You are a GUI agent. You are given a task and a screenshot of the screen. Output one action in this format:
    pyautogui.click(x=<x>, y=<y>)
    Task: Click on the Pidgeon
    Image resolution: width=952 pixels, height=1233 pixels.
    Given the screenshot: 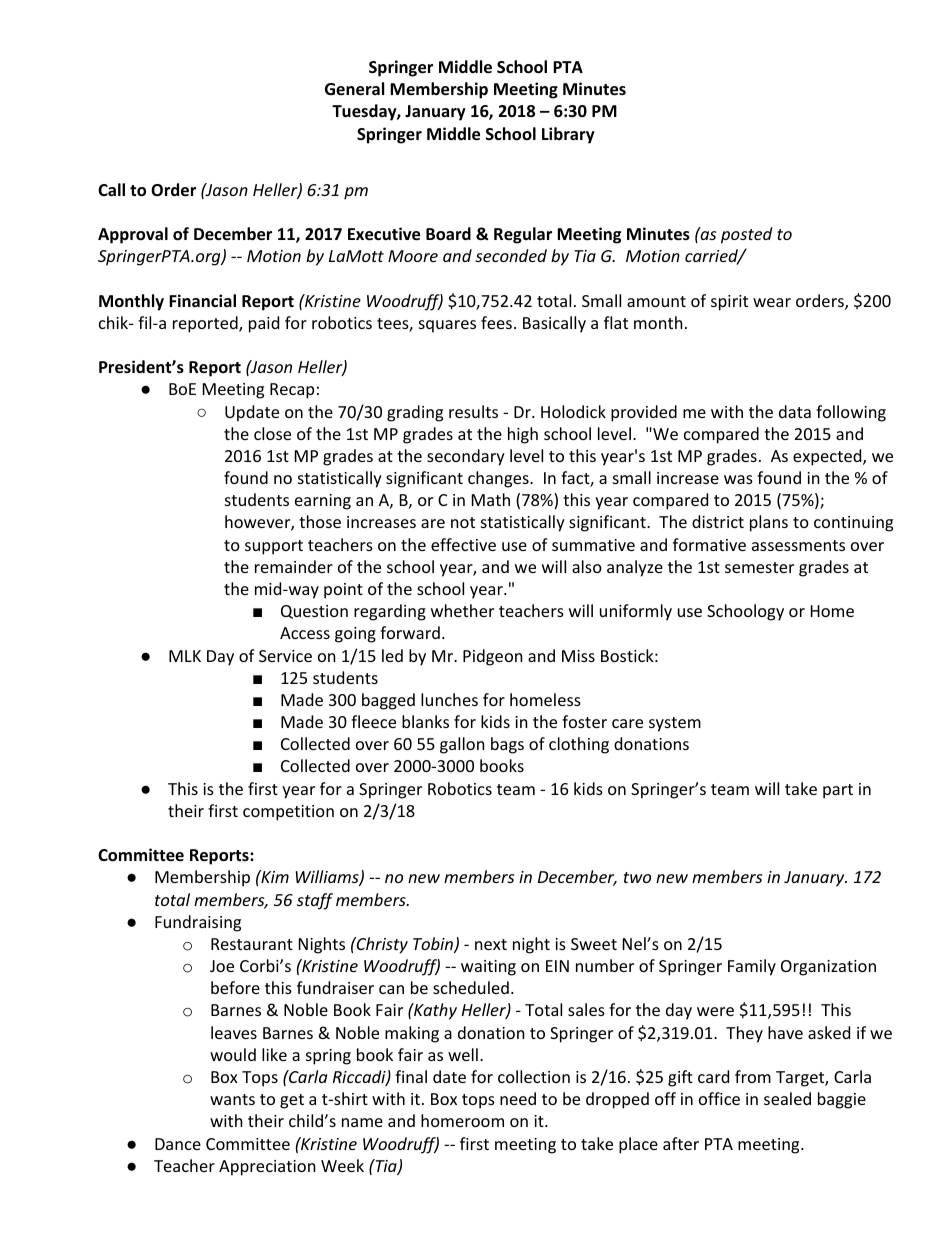 What is the action you would take?
    pyautogui.click(x=493, y=657)
